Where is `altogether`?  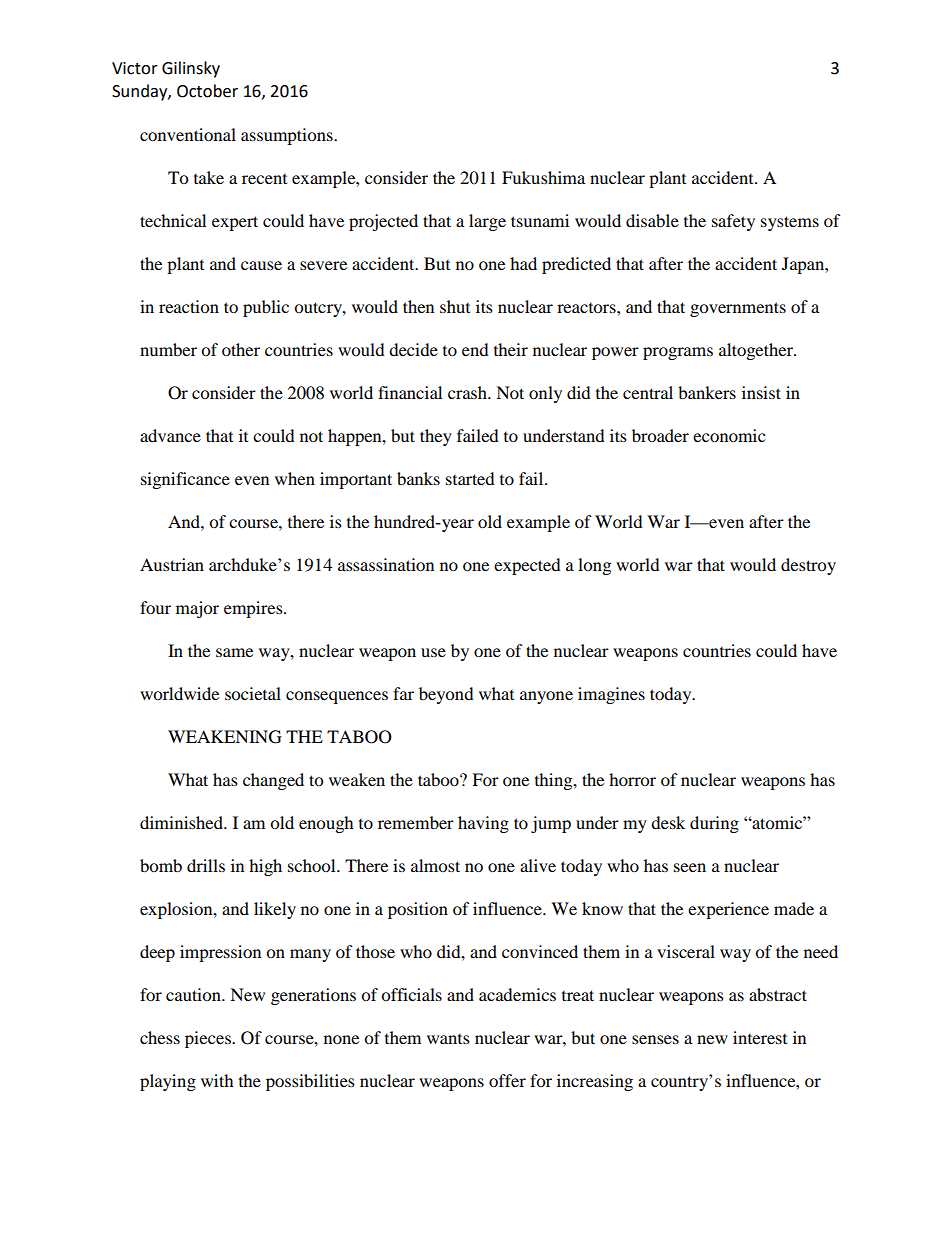
altogether is located at coordinates (757, 351).
